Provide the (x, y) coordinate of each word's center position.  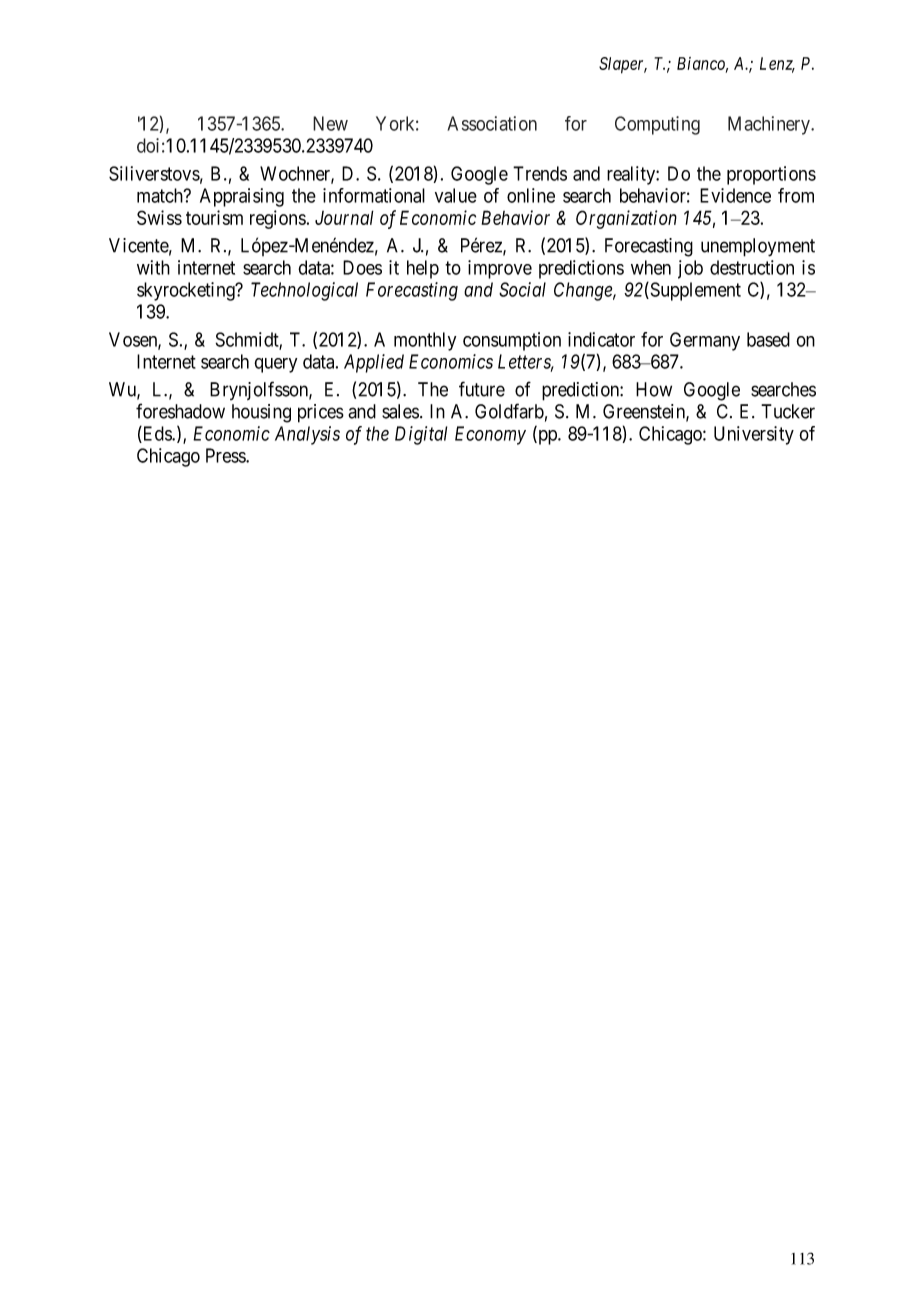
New (330, 123)
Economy (490, 435)
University (754, 435)
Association (492, 123)
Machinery (770, 125)
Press (226, 455)
